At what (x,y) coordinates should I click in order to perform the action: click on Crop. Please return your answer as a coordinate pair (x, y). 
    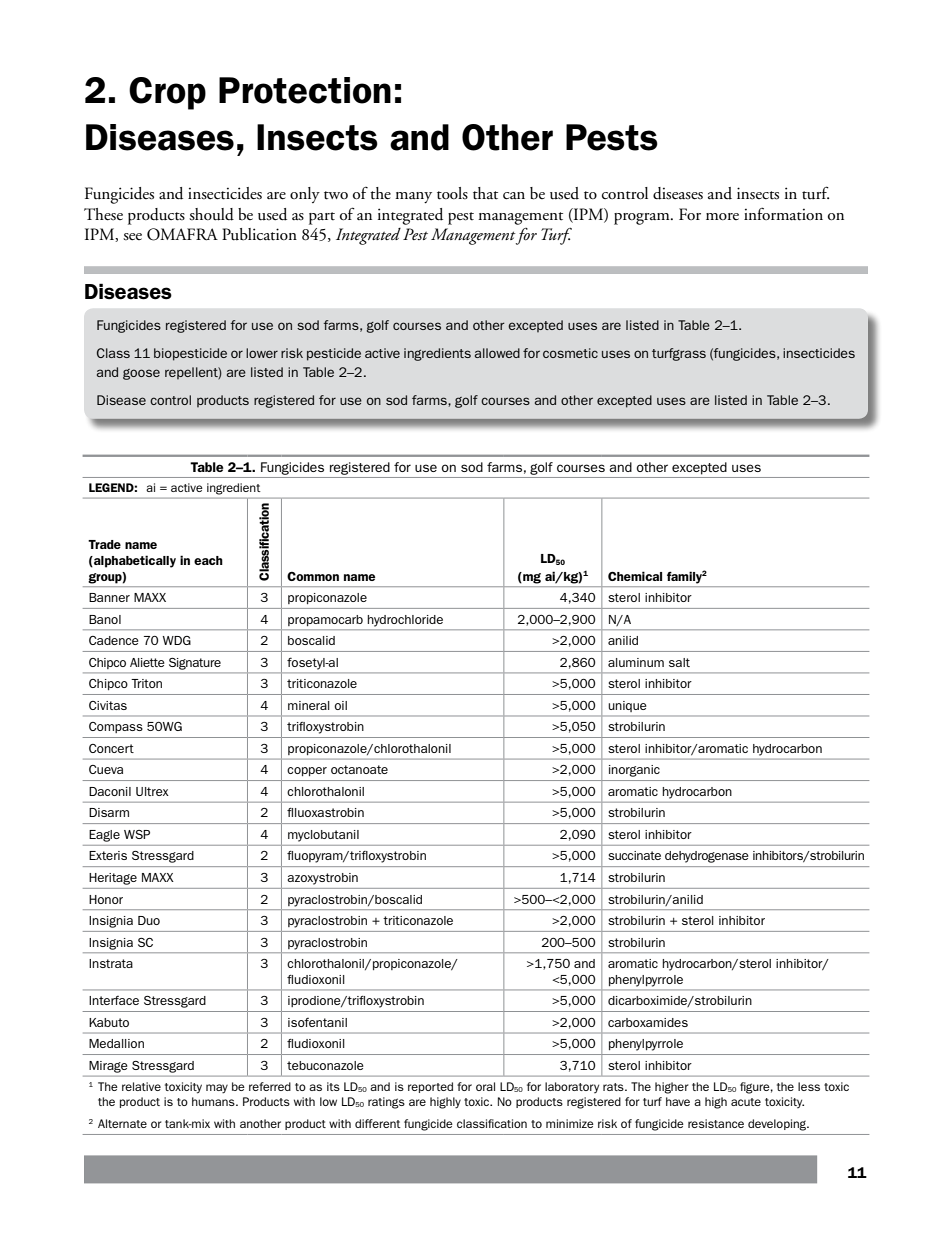
    Looking at the image, I should click on (167, 93).
